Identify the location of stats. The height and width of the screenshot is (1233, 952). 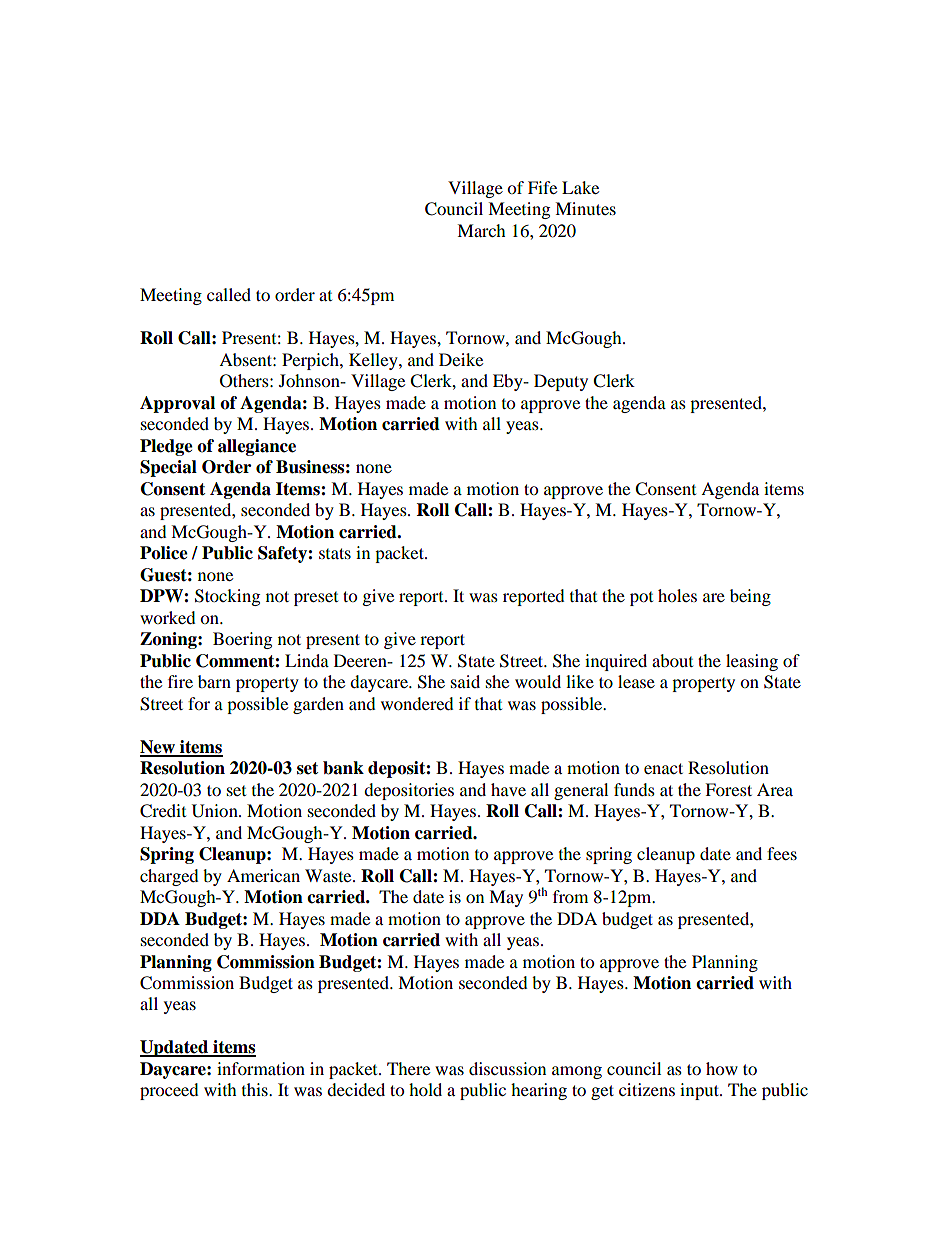
(335, 553).
